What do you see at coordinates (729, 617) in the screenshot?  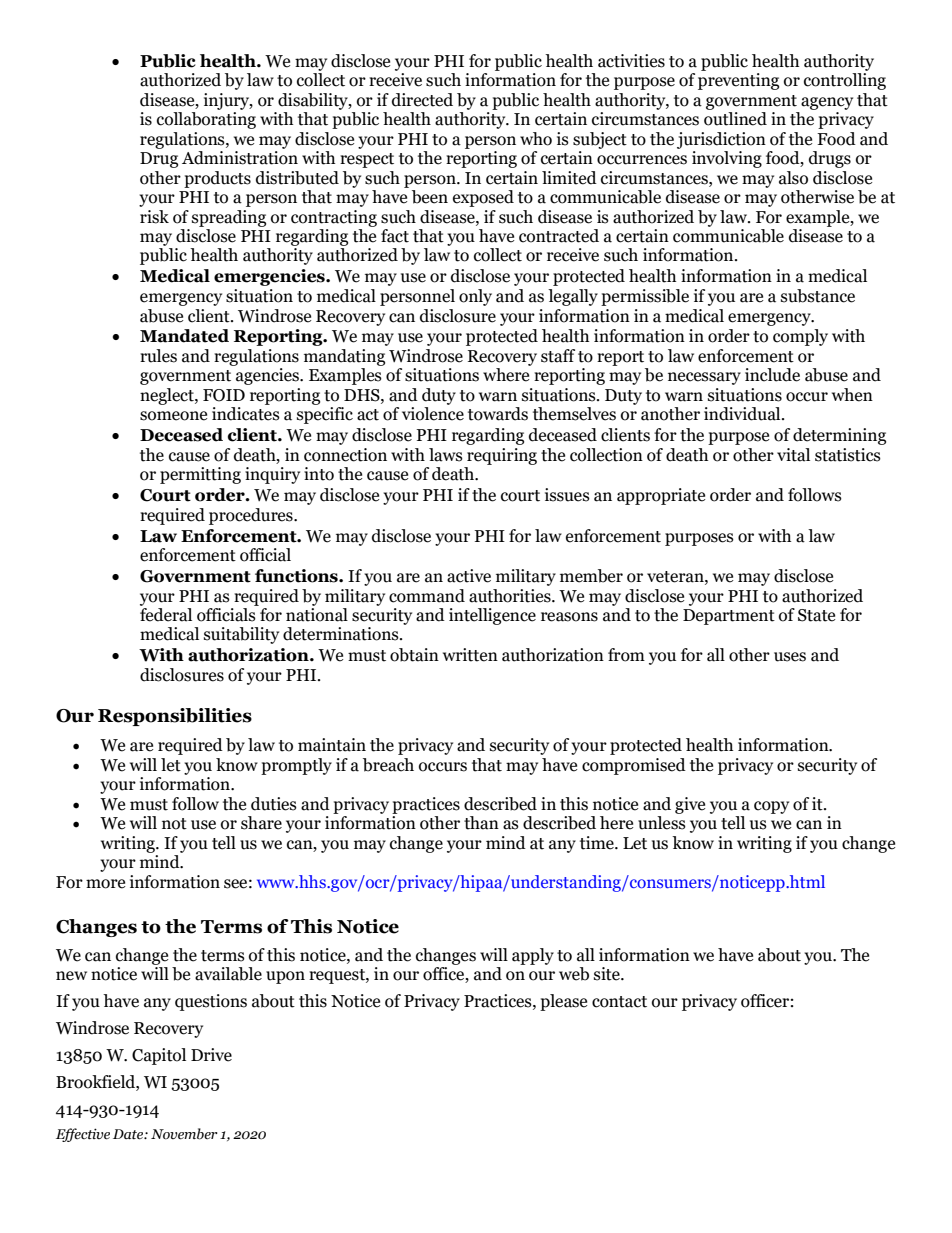 I see `Department` at bounding box center [729, 617].
